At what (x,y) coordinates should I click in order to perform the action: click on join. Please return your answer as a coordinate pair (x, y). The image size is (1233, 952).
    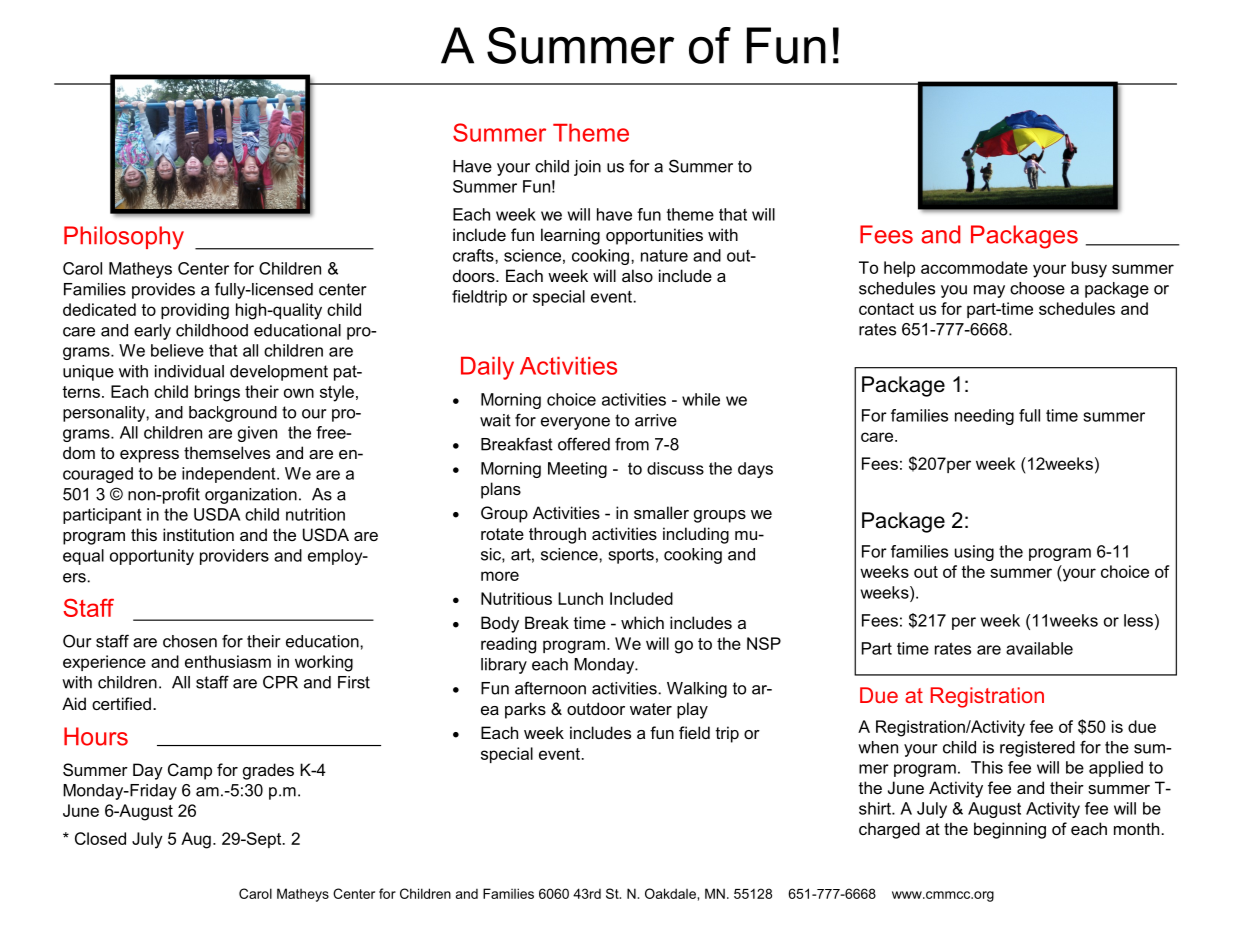
    Looking at the image, I should click on (587, 168).
